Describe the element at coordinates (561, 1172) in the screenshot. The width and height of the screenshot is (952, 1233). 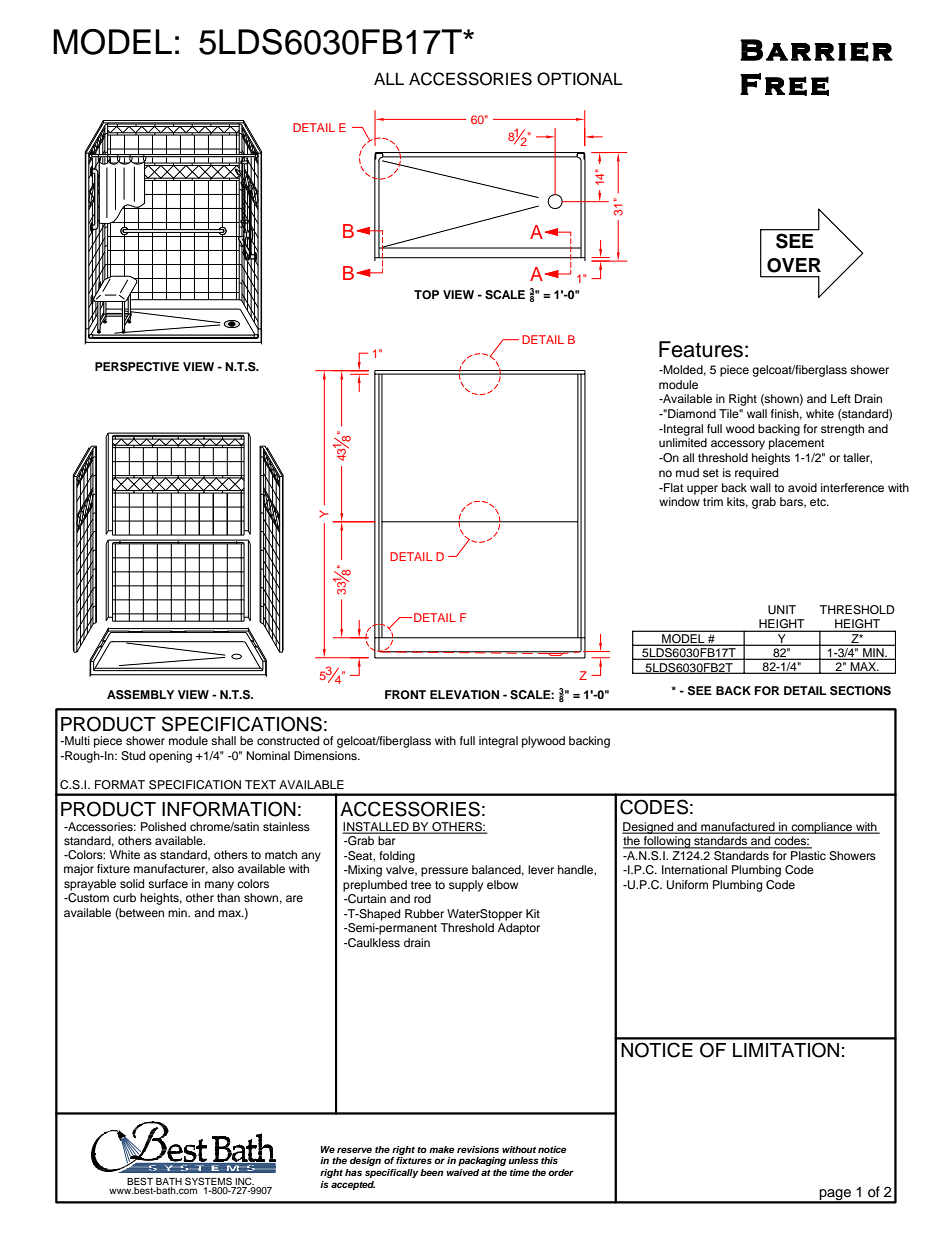
I see `order` at that location.
